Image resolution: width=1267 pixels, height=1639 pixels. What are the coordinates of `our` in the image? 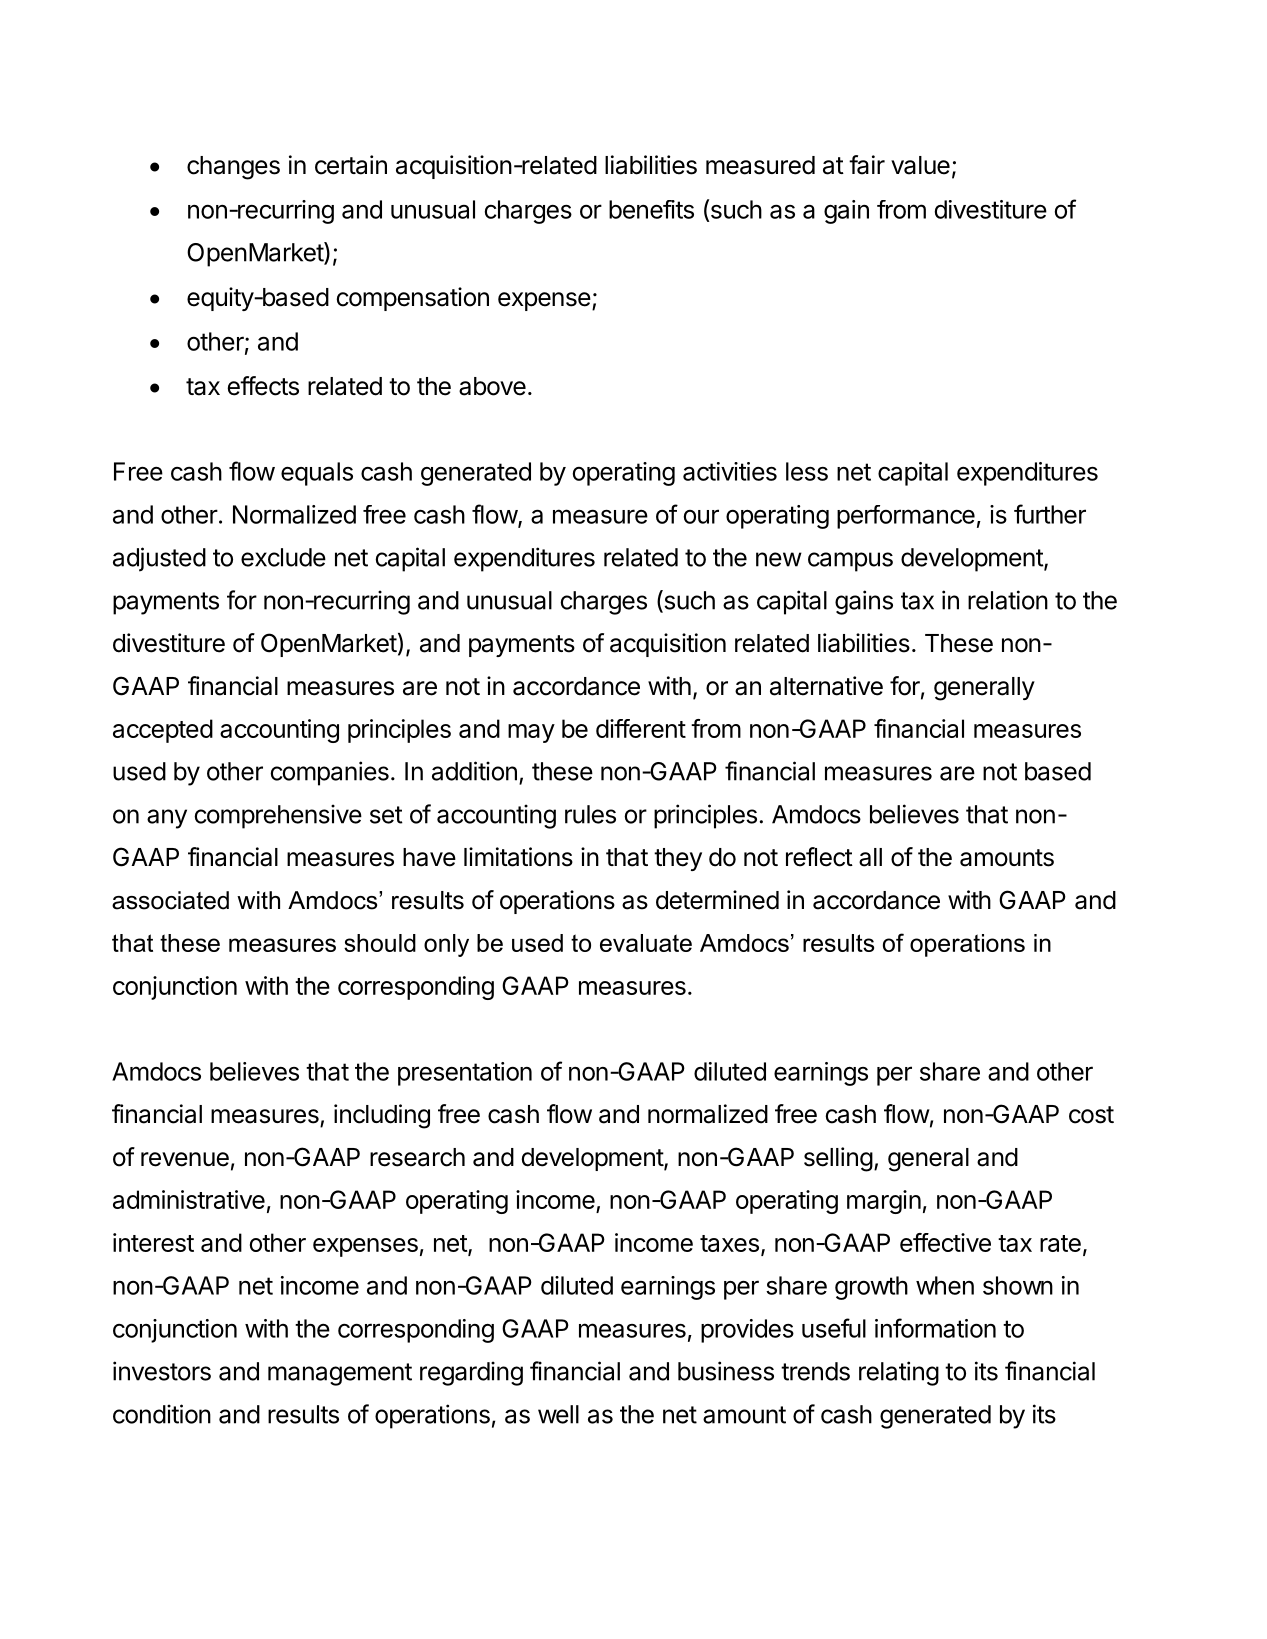 It's located at (701, 516).
